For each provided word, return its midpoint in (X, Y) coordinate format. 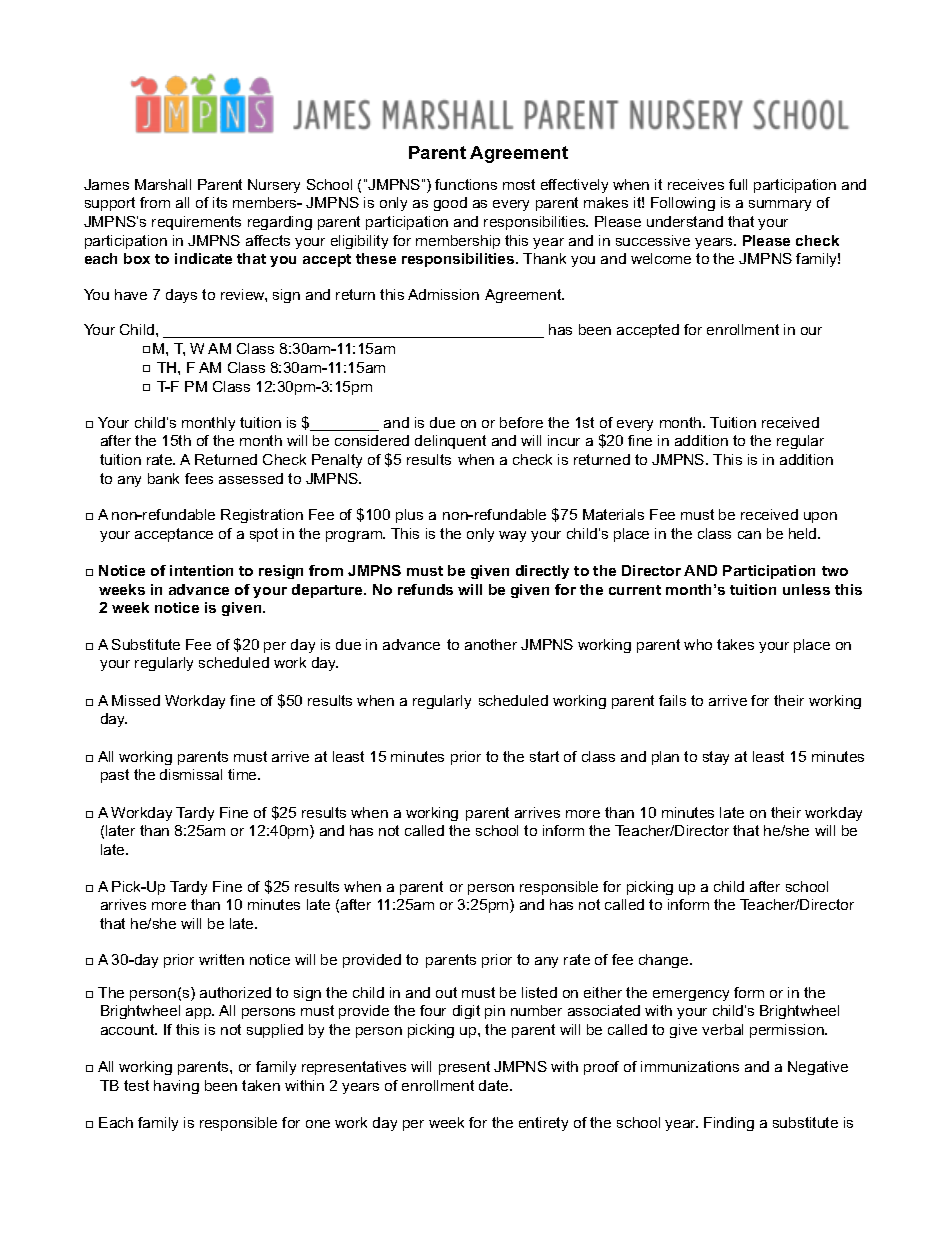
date (495, 1085)
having (176, 1087)
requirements (196, 223)
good (450, 204)
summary (780, 205)
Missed (136, 700)
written (221, 959)
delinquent (450, 442)
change (665, 961)
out (446, 992)
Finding (729, 1124)
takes (735, 644)
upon (820, 517)
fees (199, 478)
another (491, 644)
